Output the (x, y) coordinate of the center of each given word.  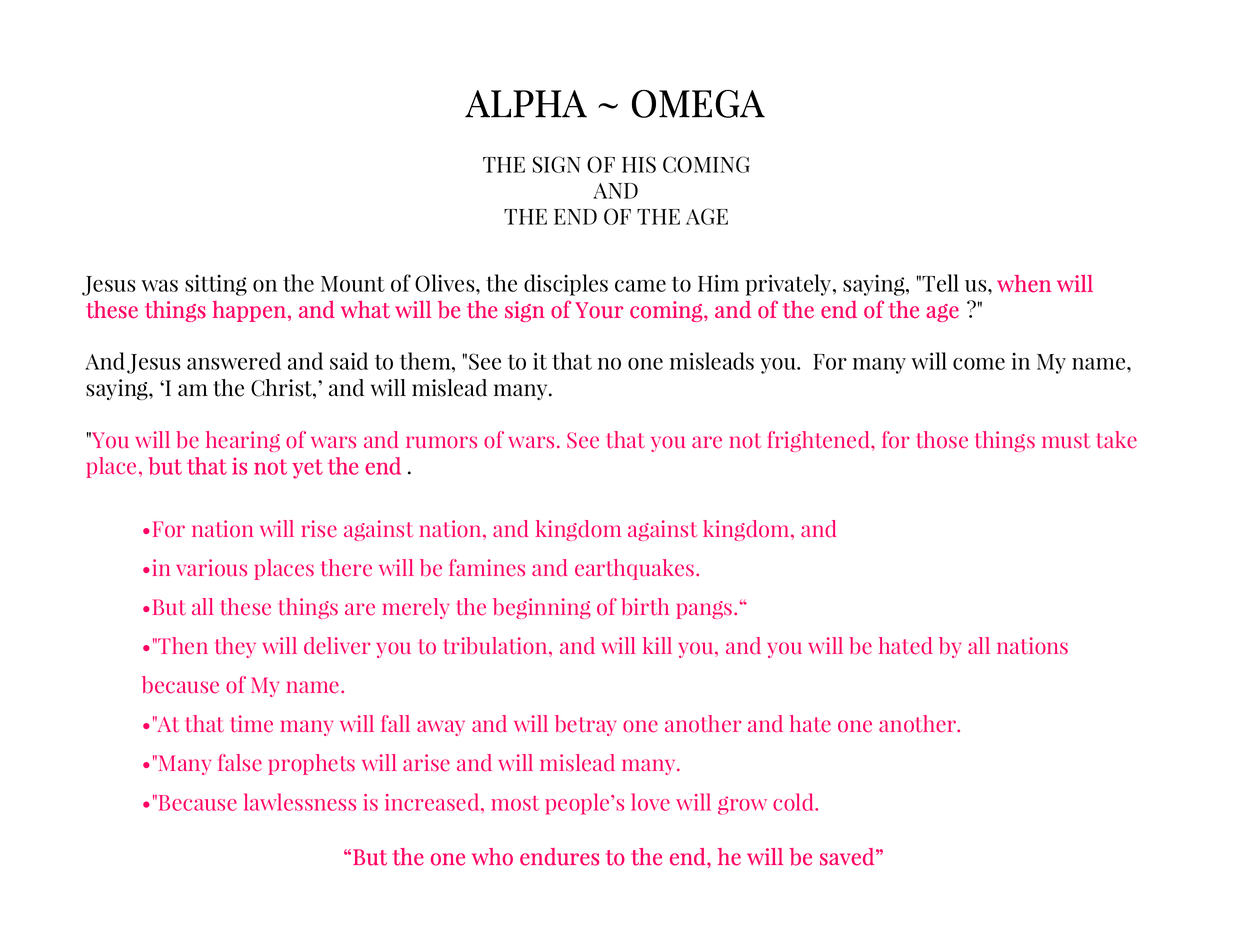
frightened (820, 441)
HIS (639, 164)
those (942, 440)
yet (307, 469)
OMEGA (698, 104)
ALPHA (526, 104)
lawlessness (300, 802)
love (650, 802)
